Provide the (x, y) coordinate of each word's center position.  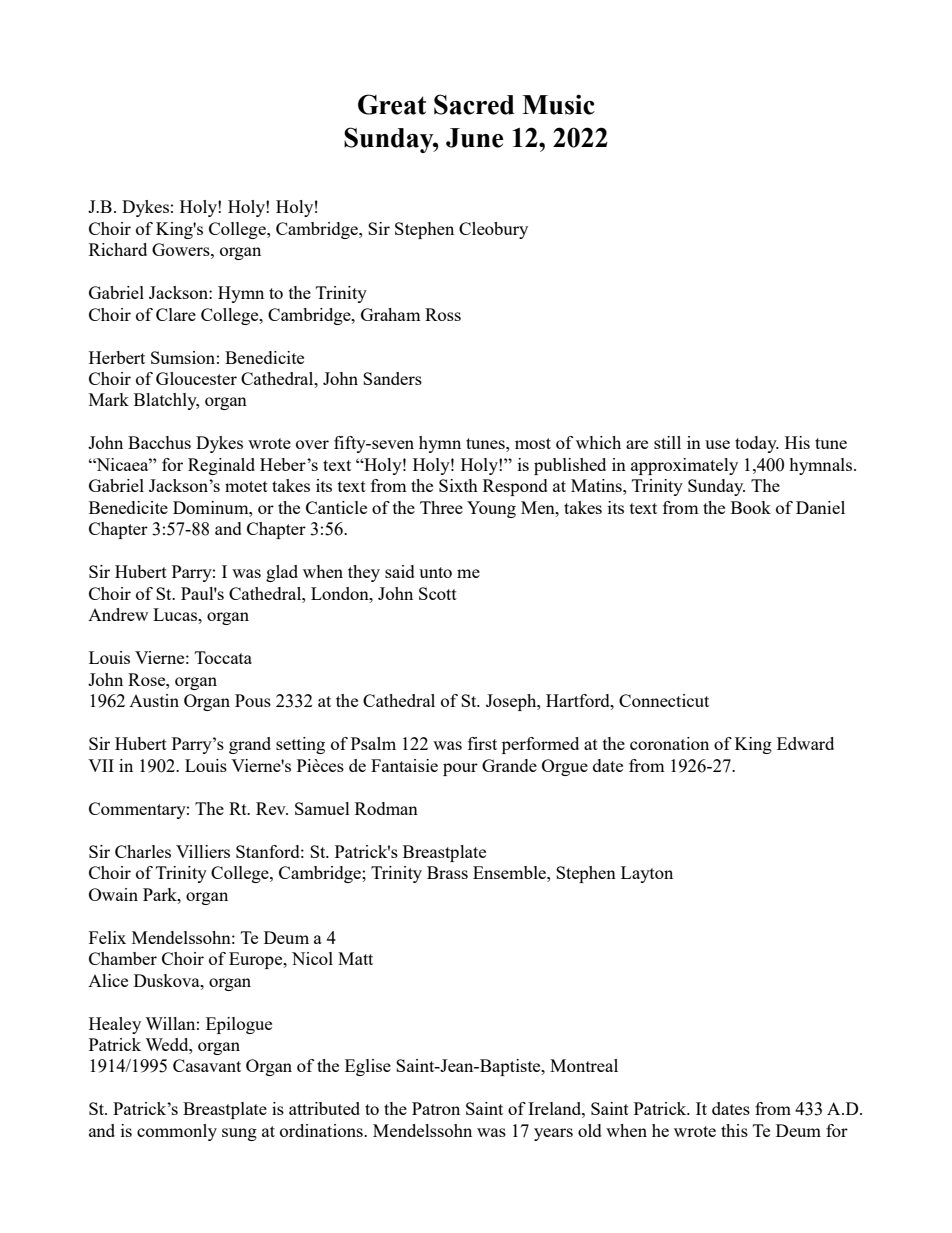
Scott (438, 593)
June (474, 138)
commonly (177, 1132)
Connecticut (664, 700)
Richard (118, 249)
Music (558, 104)
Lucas (176, 614)
